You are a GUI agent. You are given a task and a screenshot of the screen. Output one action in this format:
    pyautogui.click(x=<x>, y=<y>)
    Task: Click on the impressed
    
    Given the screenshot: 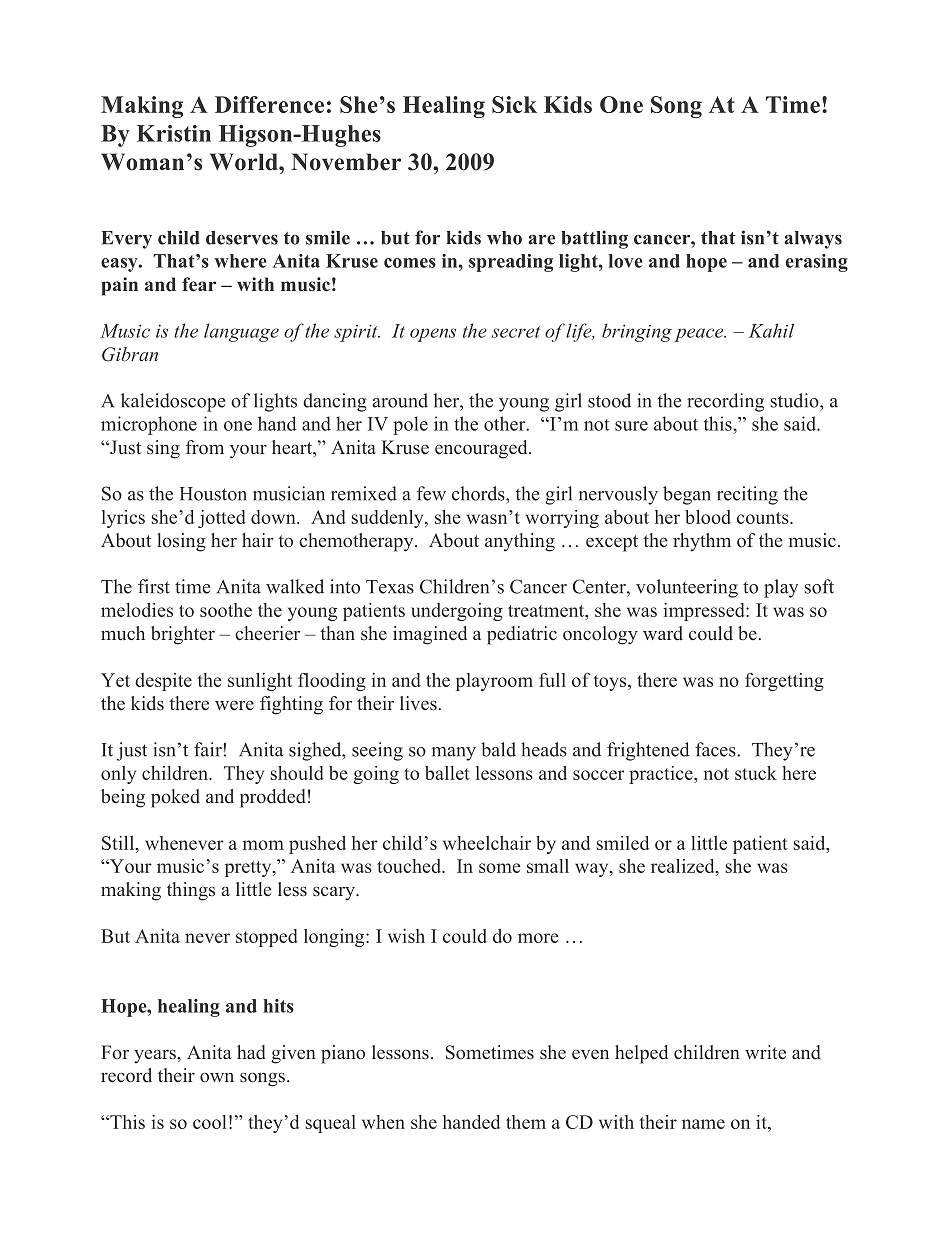 What is the action you would take?
    pyautogui.click(x=705, y=612)
